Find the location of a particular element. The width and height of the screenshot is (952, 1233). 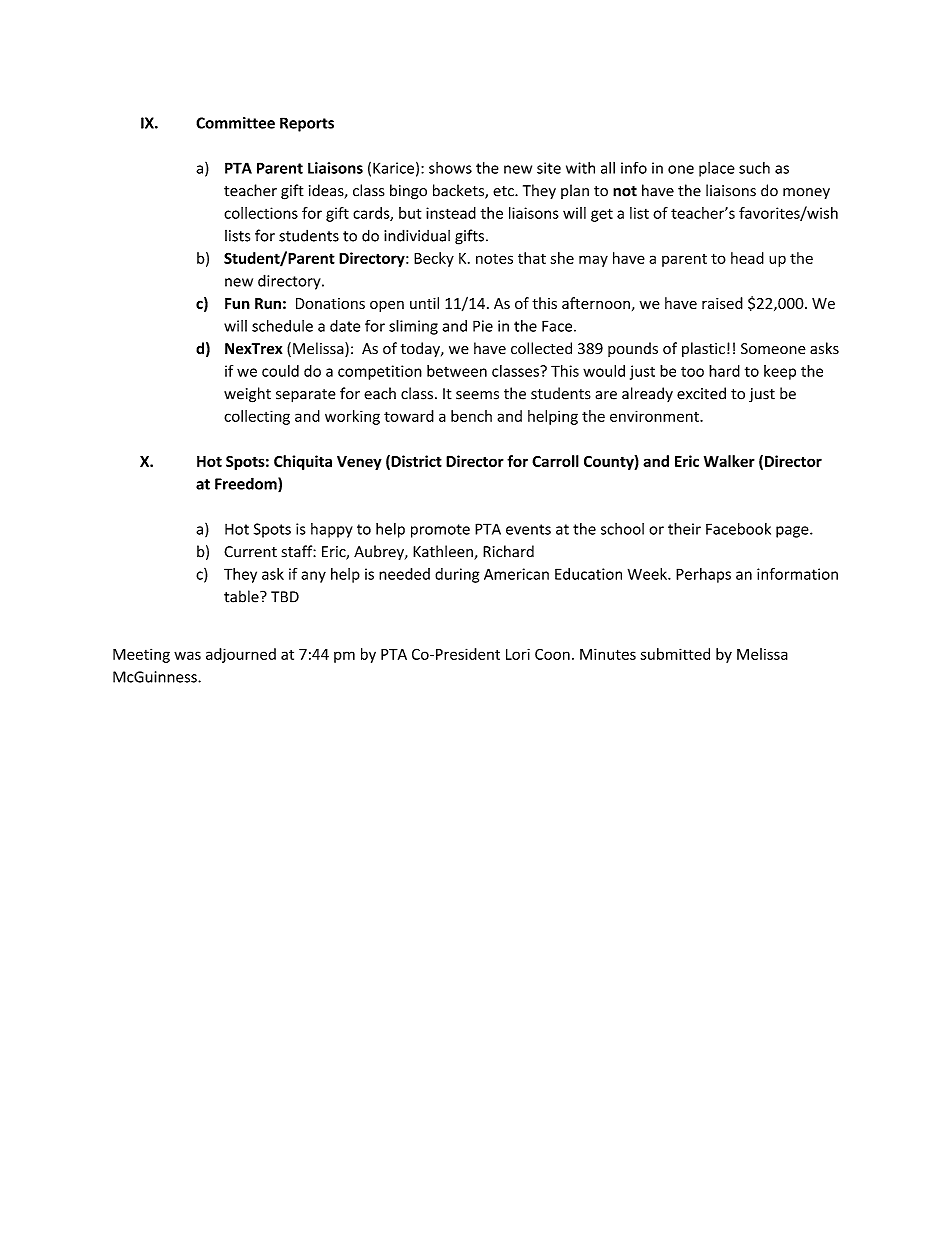

head is located at coordinates (747, 258).
